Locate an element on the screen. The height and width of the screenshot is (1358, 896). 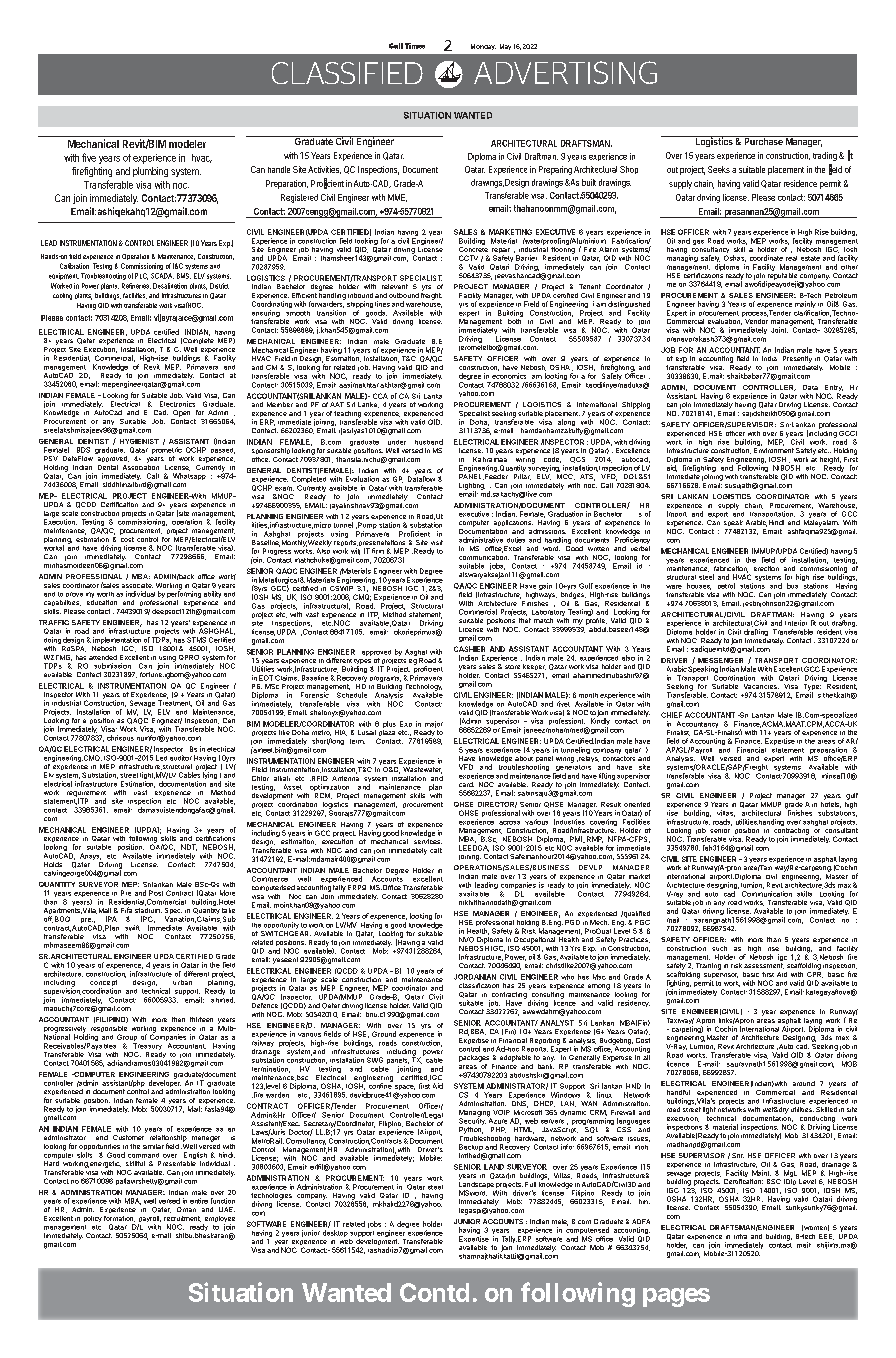
husband is located at coordinates (429, 442).
